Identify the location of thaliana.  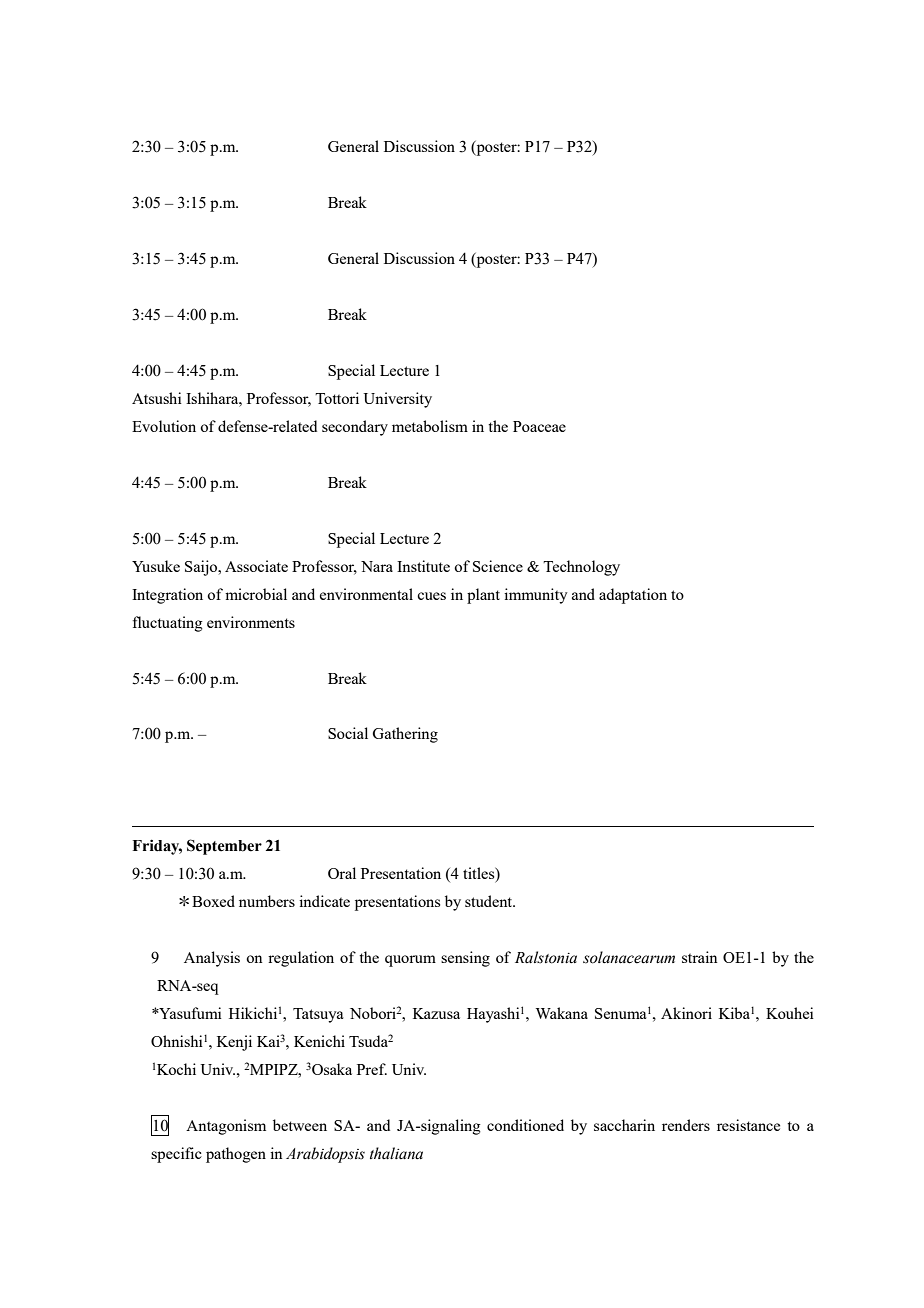
(396, 1153).
